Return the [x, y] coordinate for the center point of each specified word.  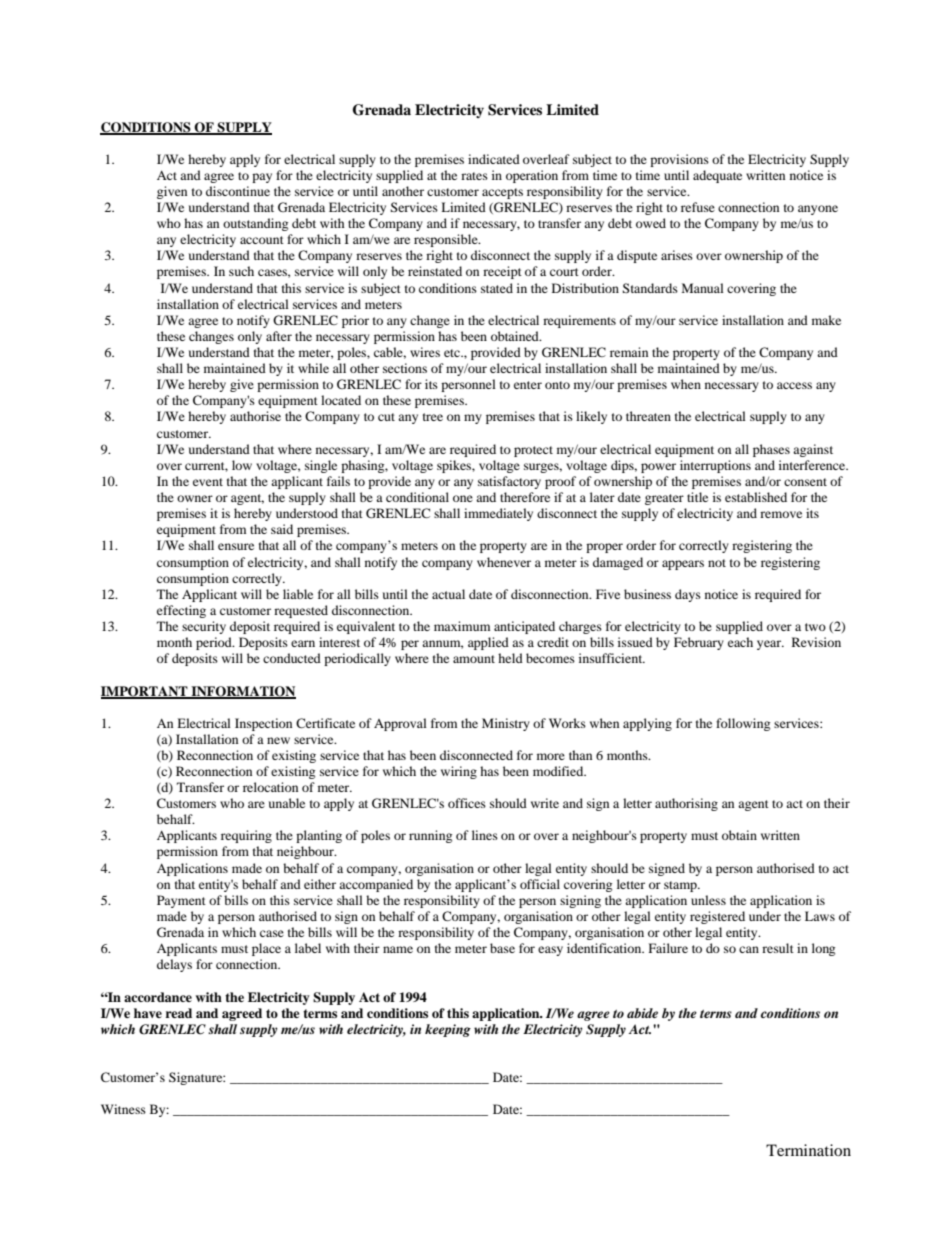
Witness [123, 1109]
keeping [448, 1030]
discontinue [238, 191]
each [740, 642]
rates [474, 176]
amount [474, 659]
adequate [717, 176]
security [204, 627]
